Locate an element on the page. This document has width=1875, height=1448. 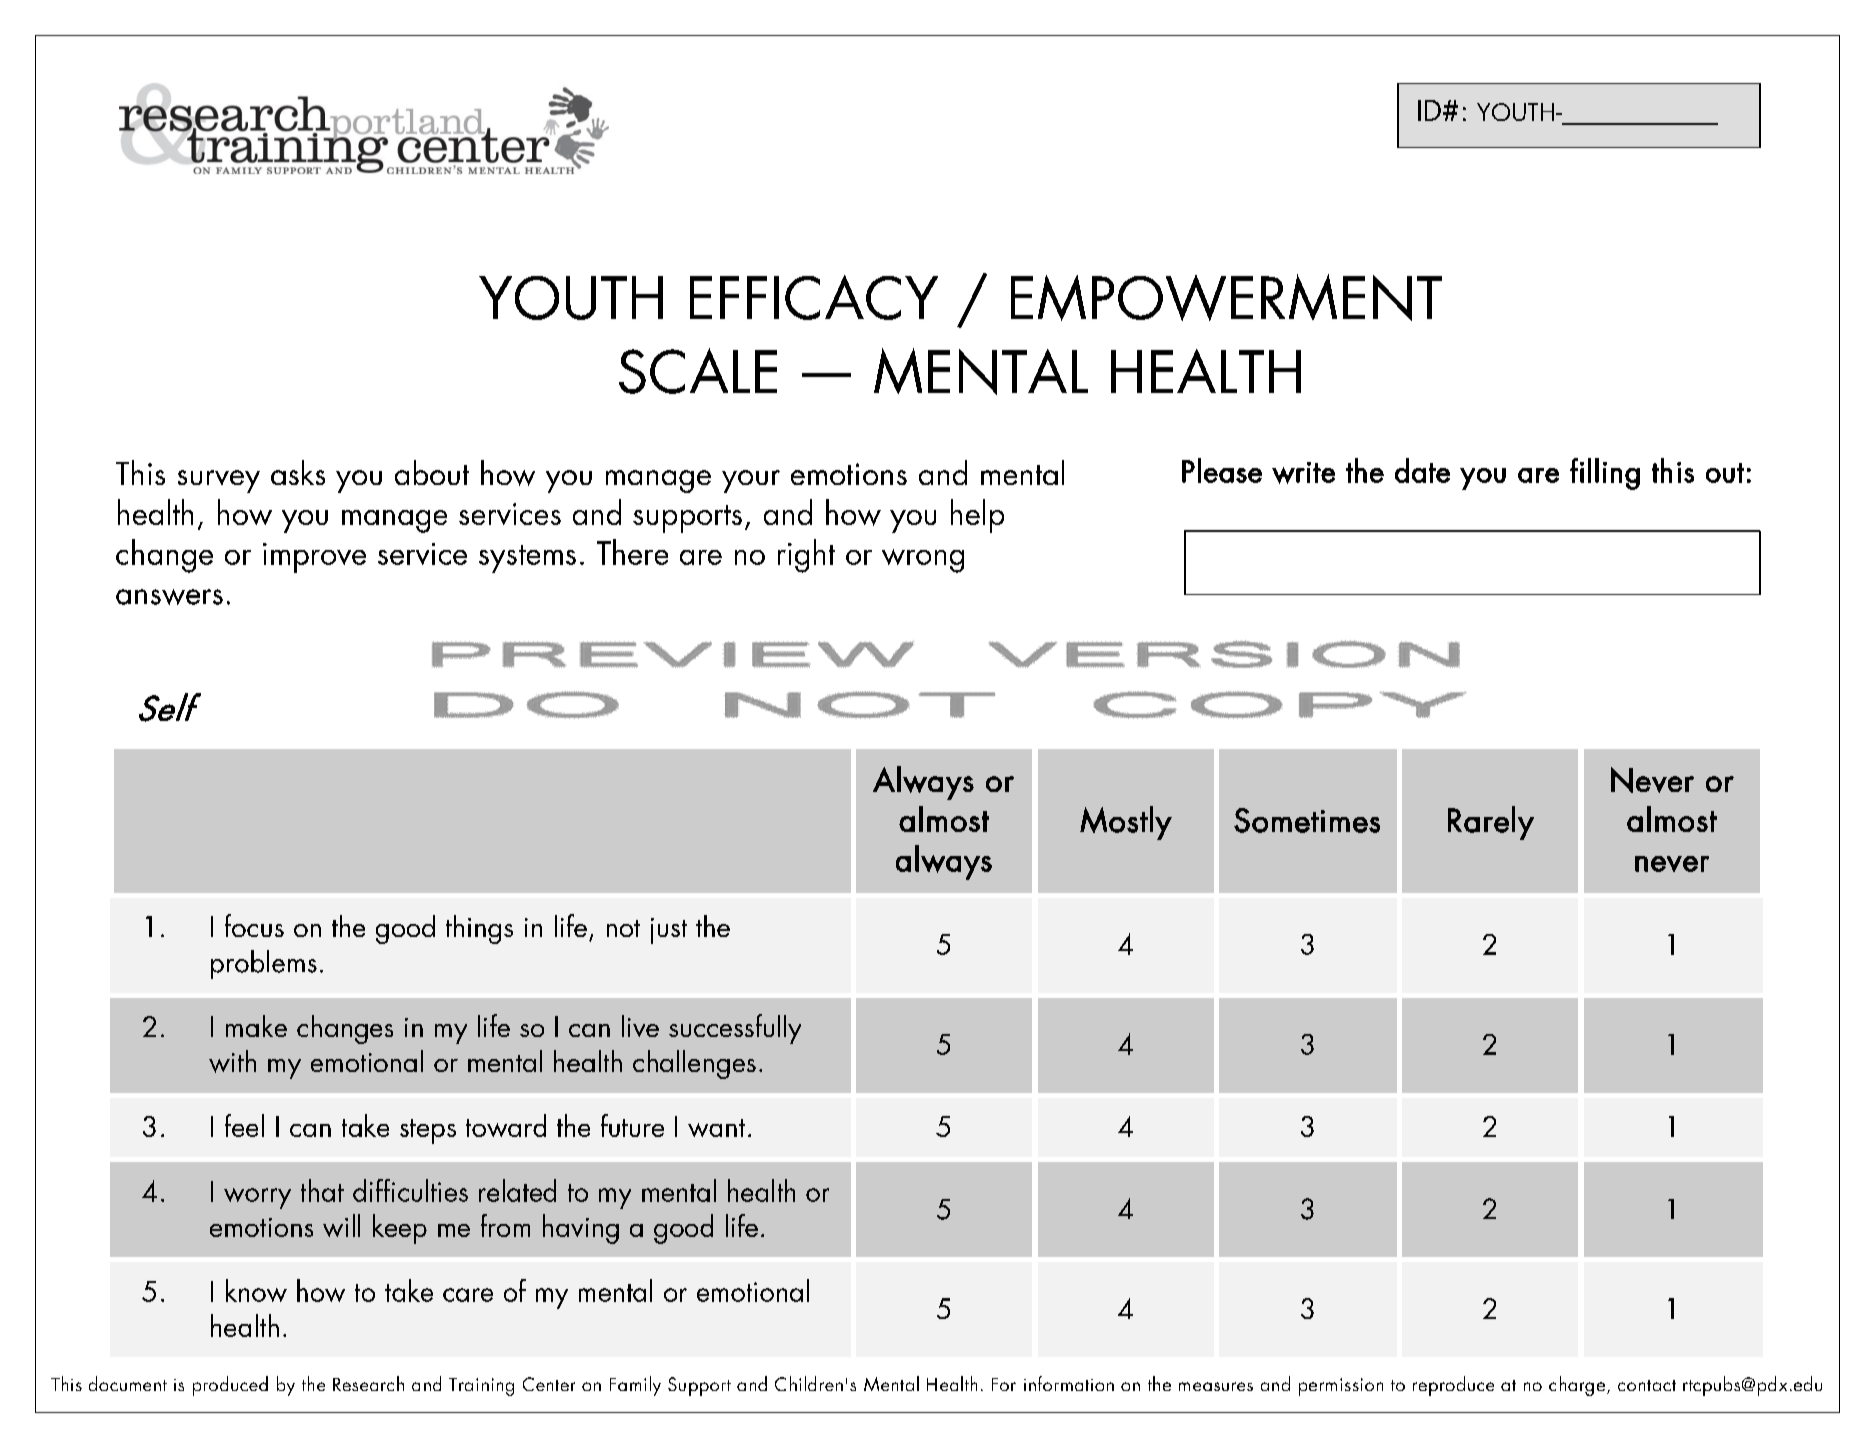
information is located at coordinates (1069, 1383).
